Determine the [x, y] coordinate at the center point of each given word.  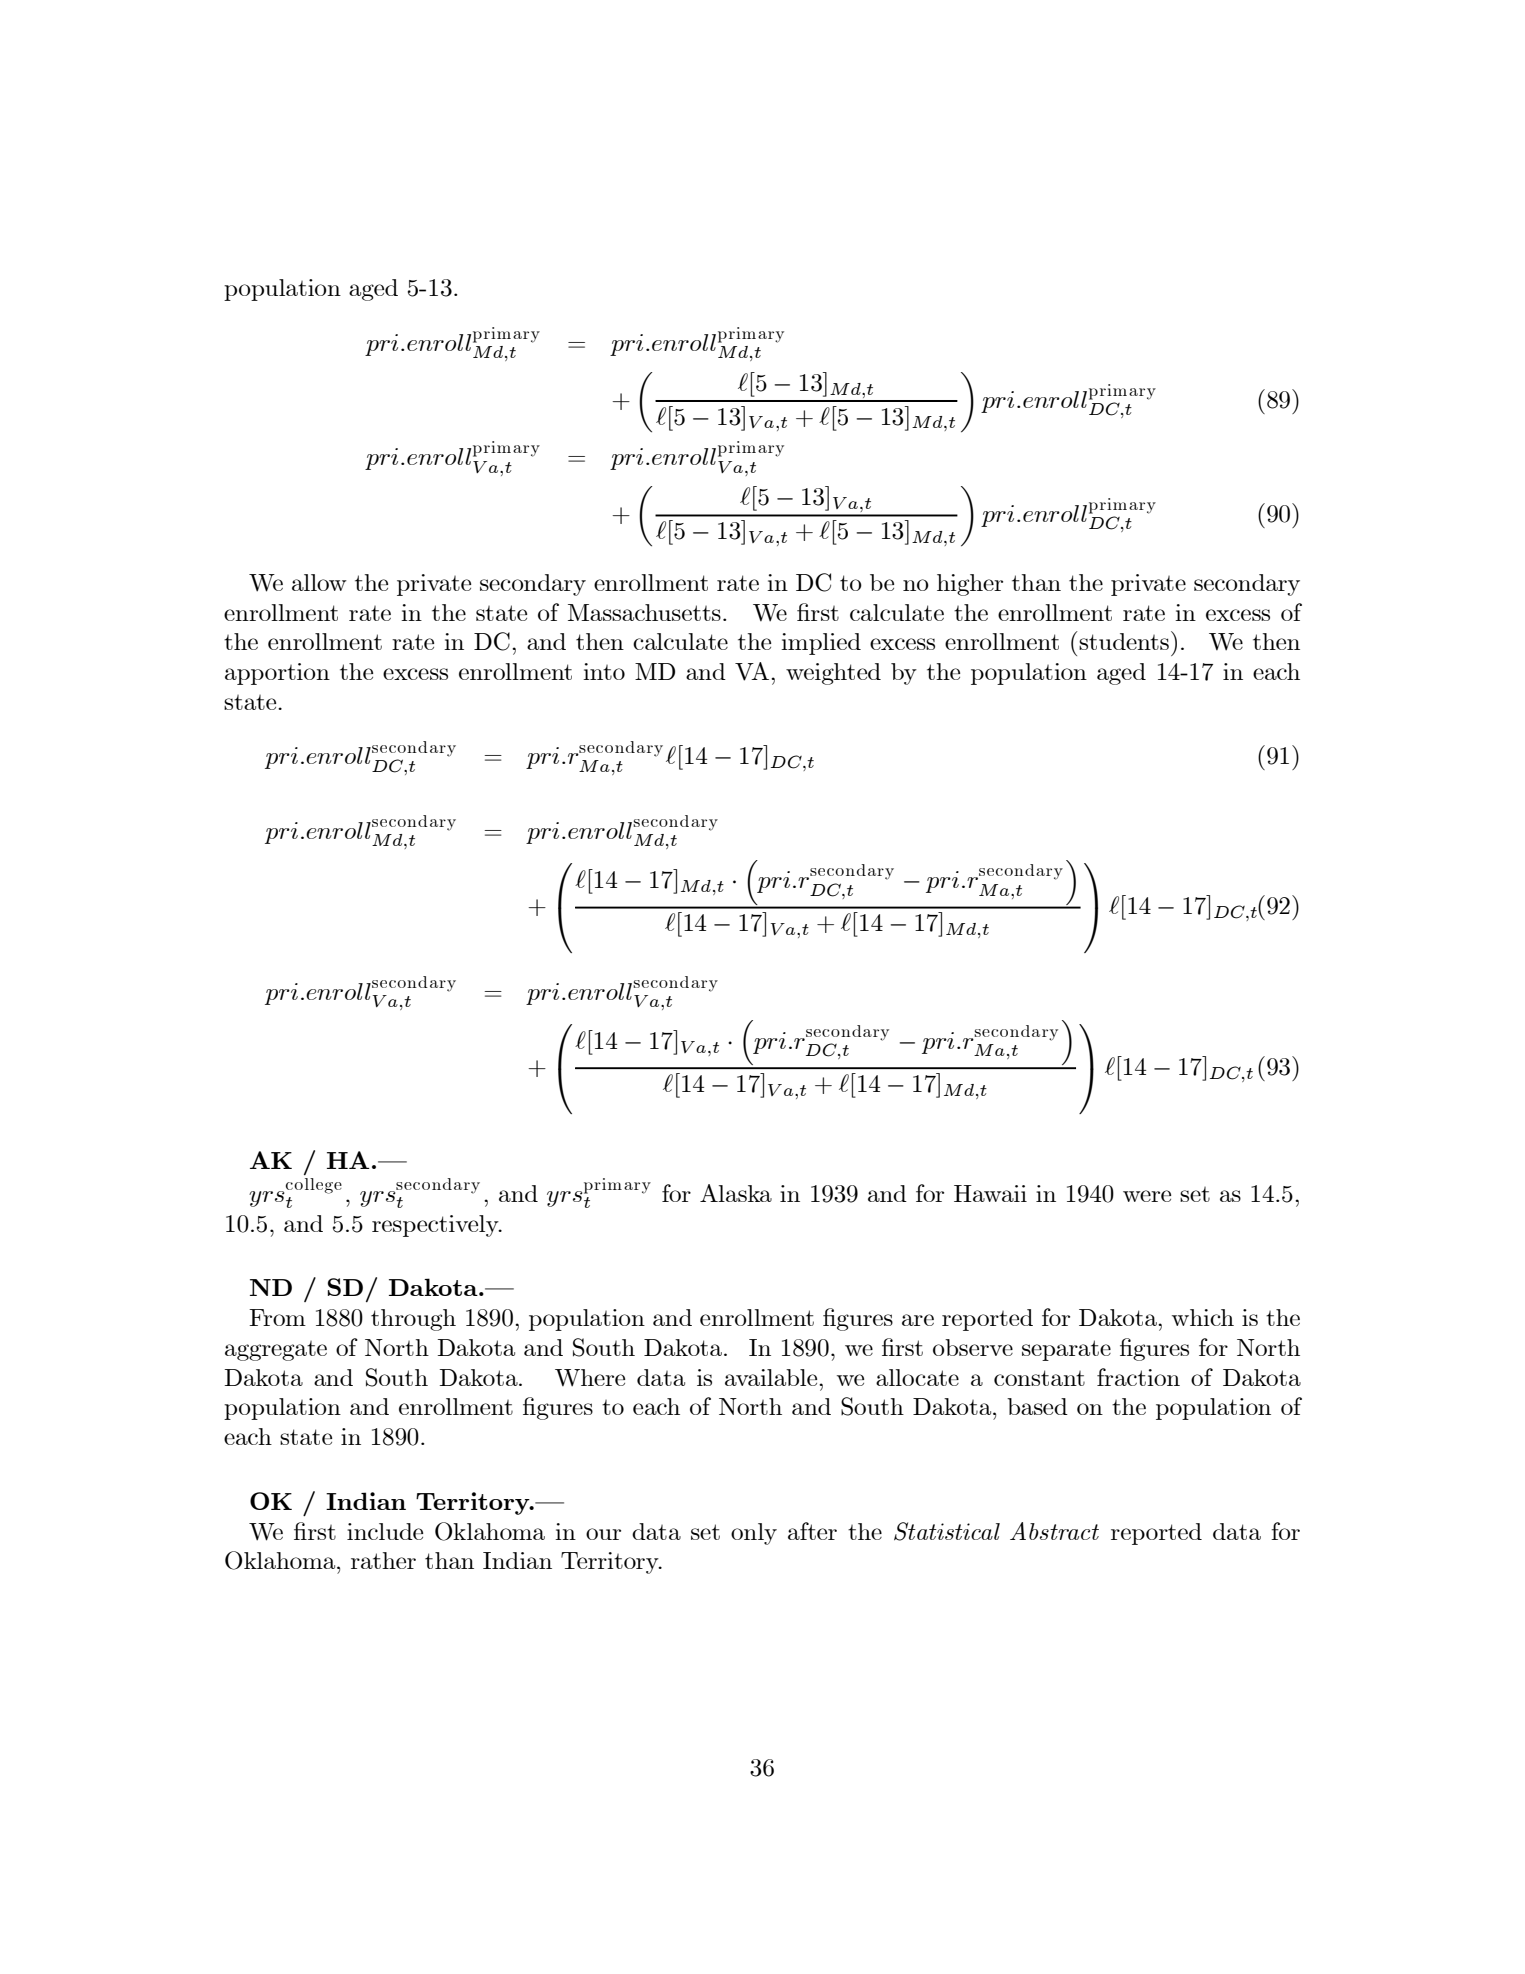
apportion [277, 674]
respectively [436, 1226]
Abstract [1054, 1531]
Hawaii [990, 1193]
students [1124, 641]
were [1147, 1196]
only [754, 1534]
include [385, 1531]
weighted [833, 674]
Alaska [736, 1193]
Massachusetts [644, 612]
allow [319, 582]
